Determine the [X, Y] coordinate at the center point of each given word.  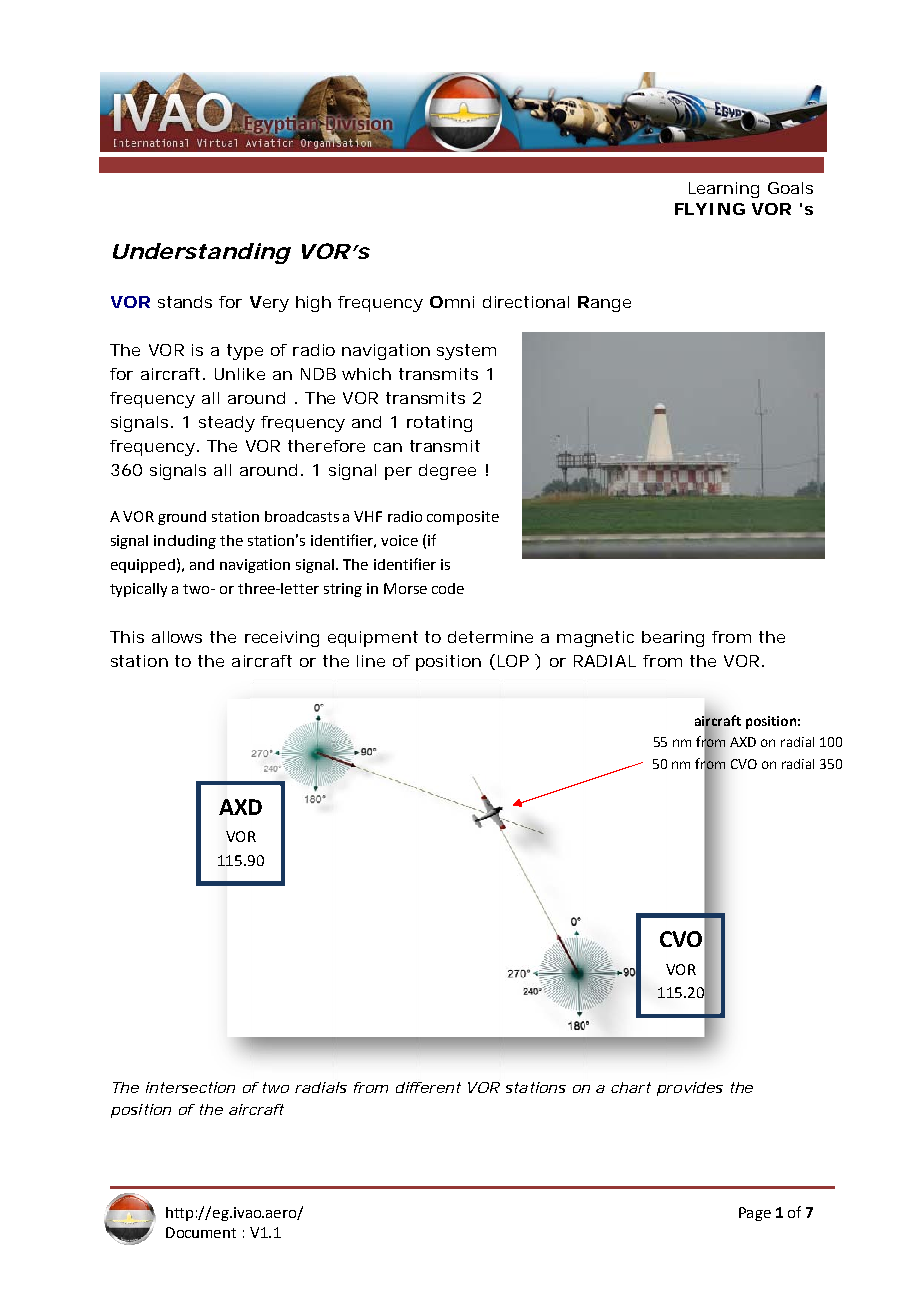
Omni [452, 302]
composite [463, 518]
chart [631, 1087]
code [448, 588]
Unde [143, 251]
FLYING [710, 209]
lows [185, 637]
